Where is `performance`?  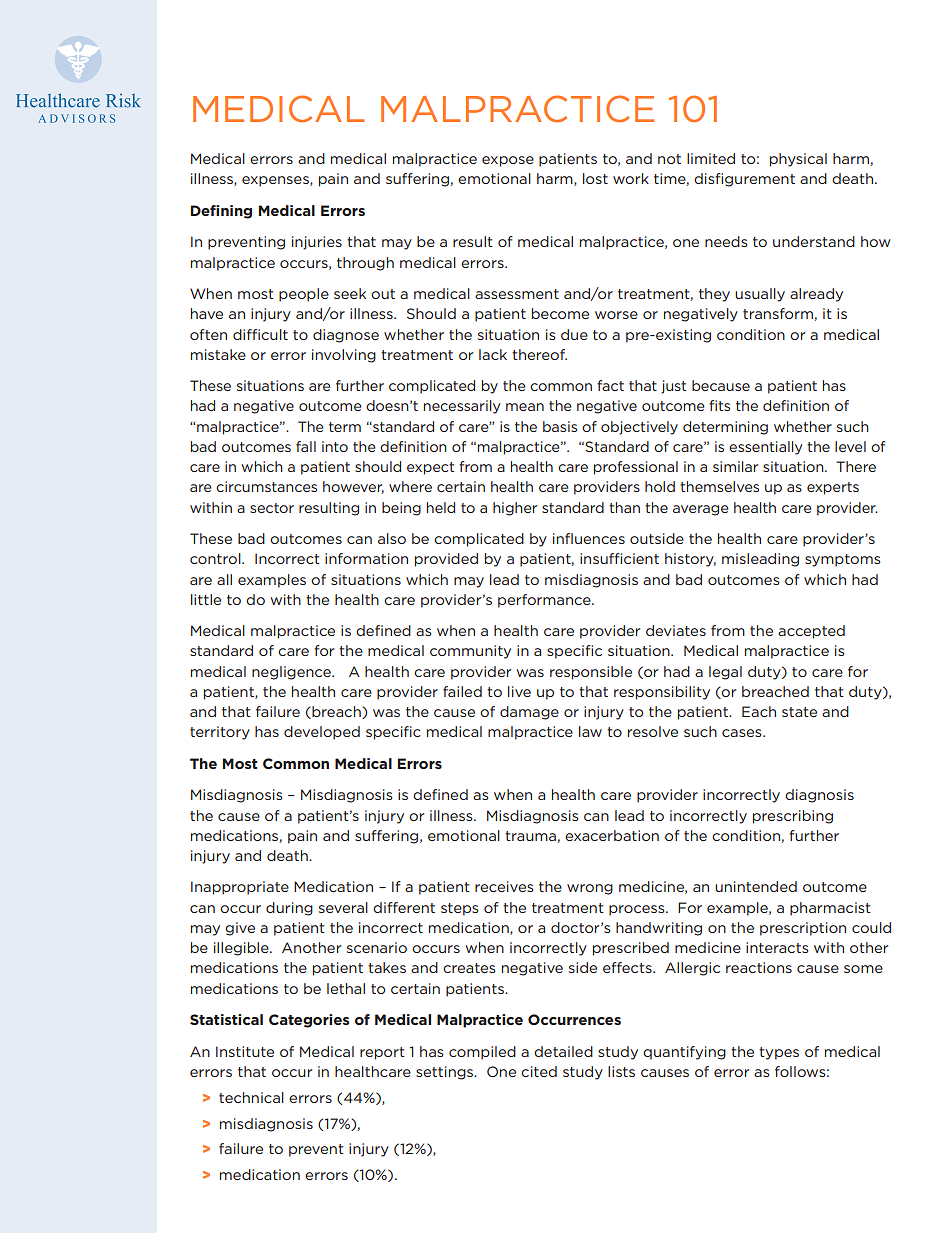 performance is located at coordinates (545, 601).
